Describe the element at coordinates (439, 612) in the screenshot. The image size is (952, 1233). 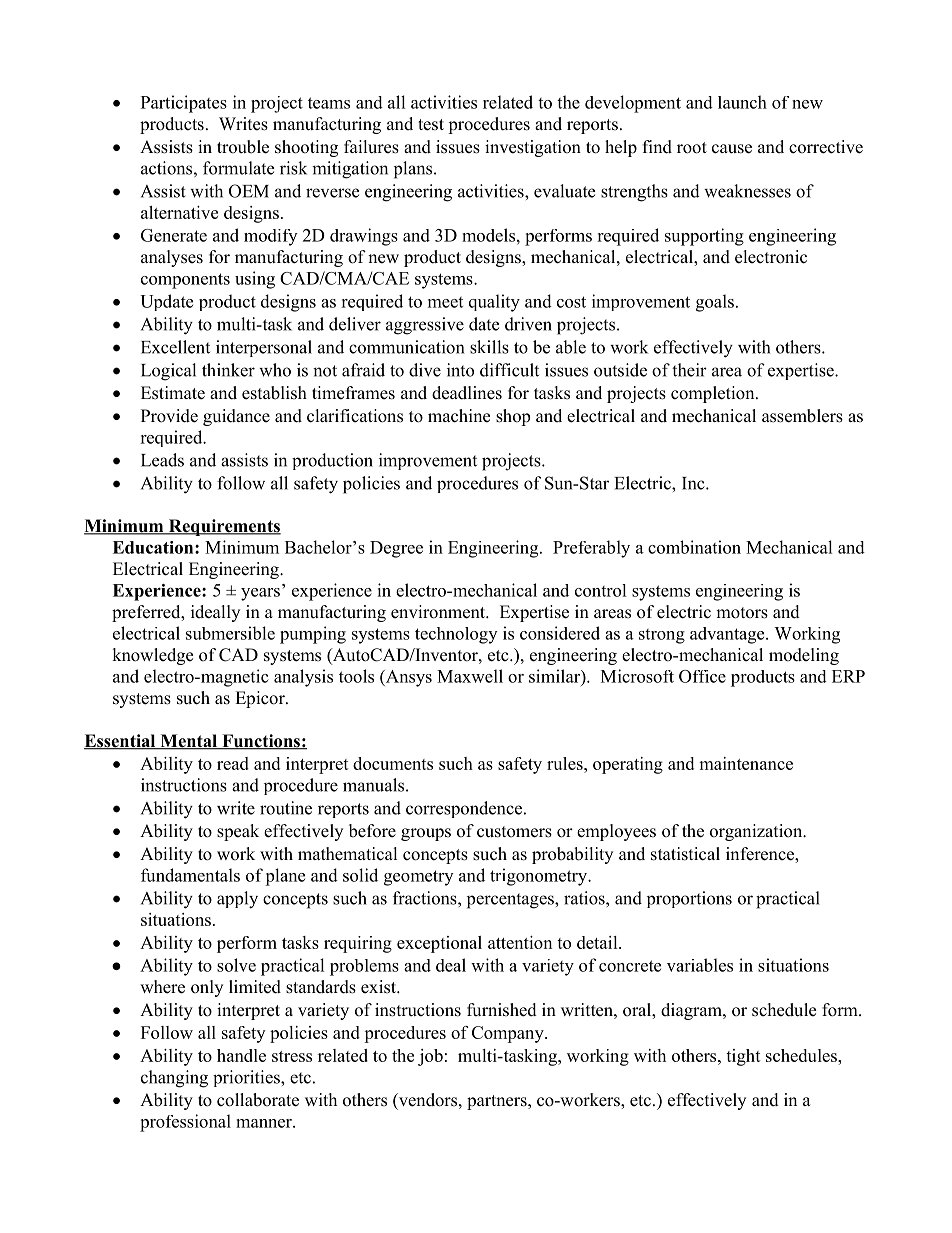
I see `environment` at that location.
